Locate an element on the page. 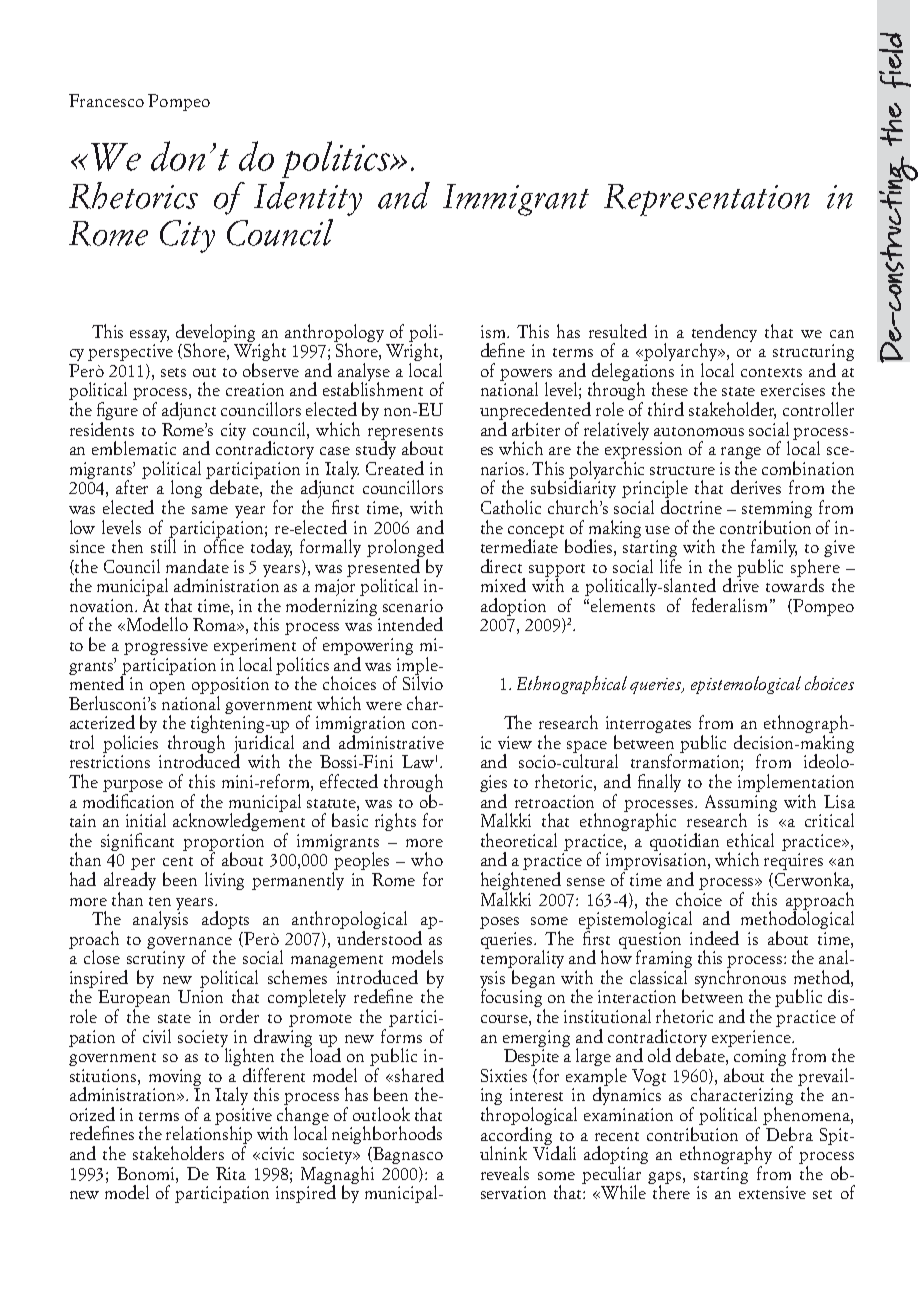  poses is located at coordinates (499, 923).
